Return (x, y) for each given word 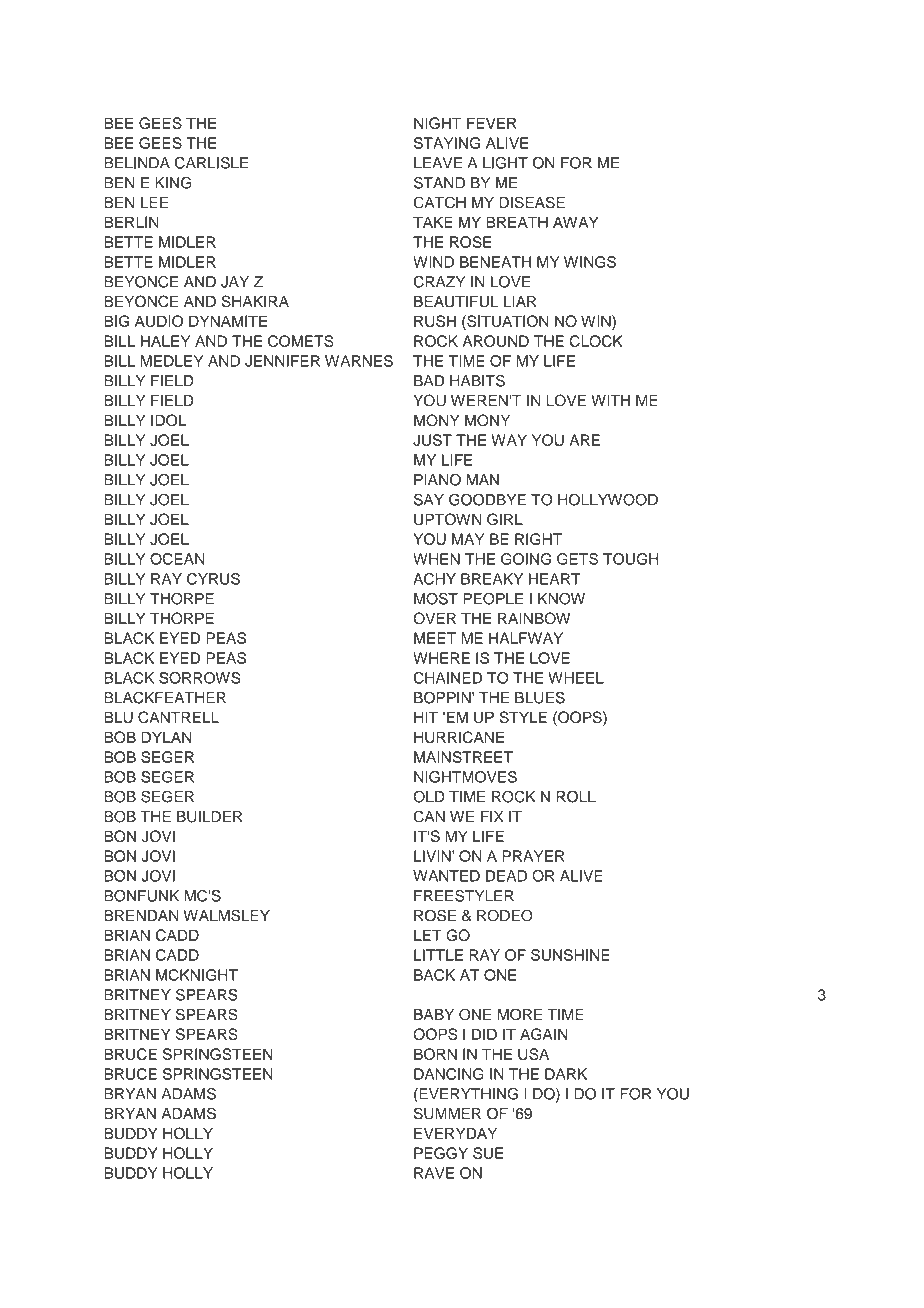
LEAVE (438, 163)
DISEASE (532, 202)
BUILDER (210, 817)
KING (173, 183)
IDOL (168, 420)
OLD (429, 796)
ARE (584, 440)
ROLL (576, 796)
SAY (429, 499)
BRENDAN (141, 915)
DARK (566, 1074)
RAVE (434, 1173)
